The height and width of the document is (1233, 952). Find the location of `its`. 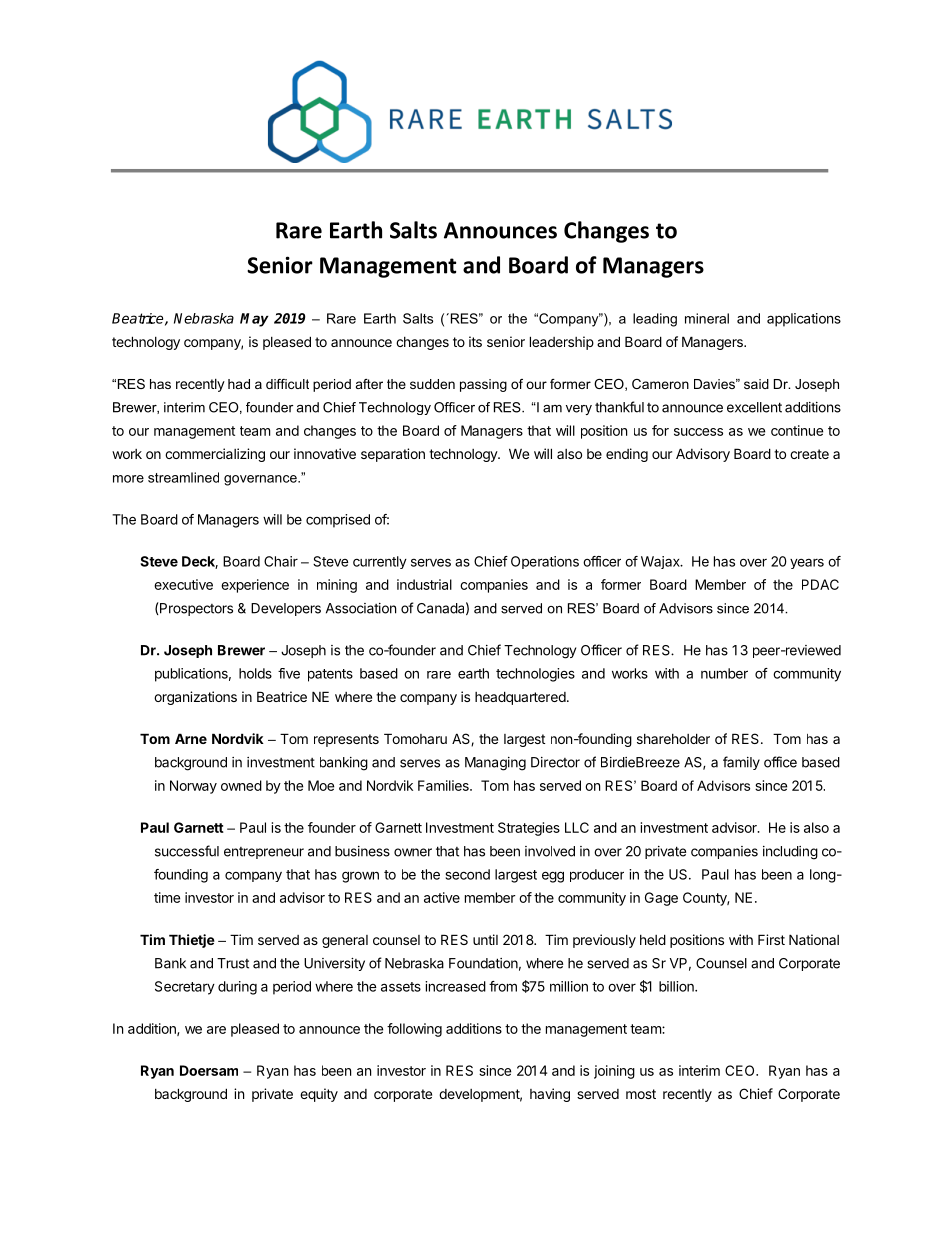

its is located at coordinates (475, 341).
